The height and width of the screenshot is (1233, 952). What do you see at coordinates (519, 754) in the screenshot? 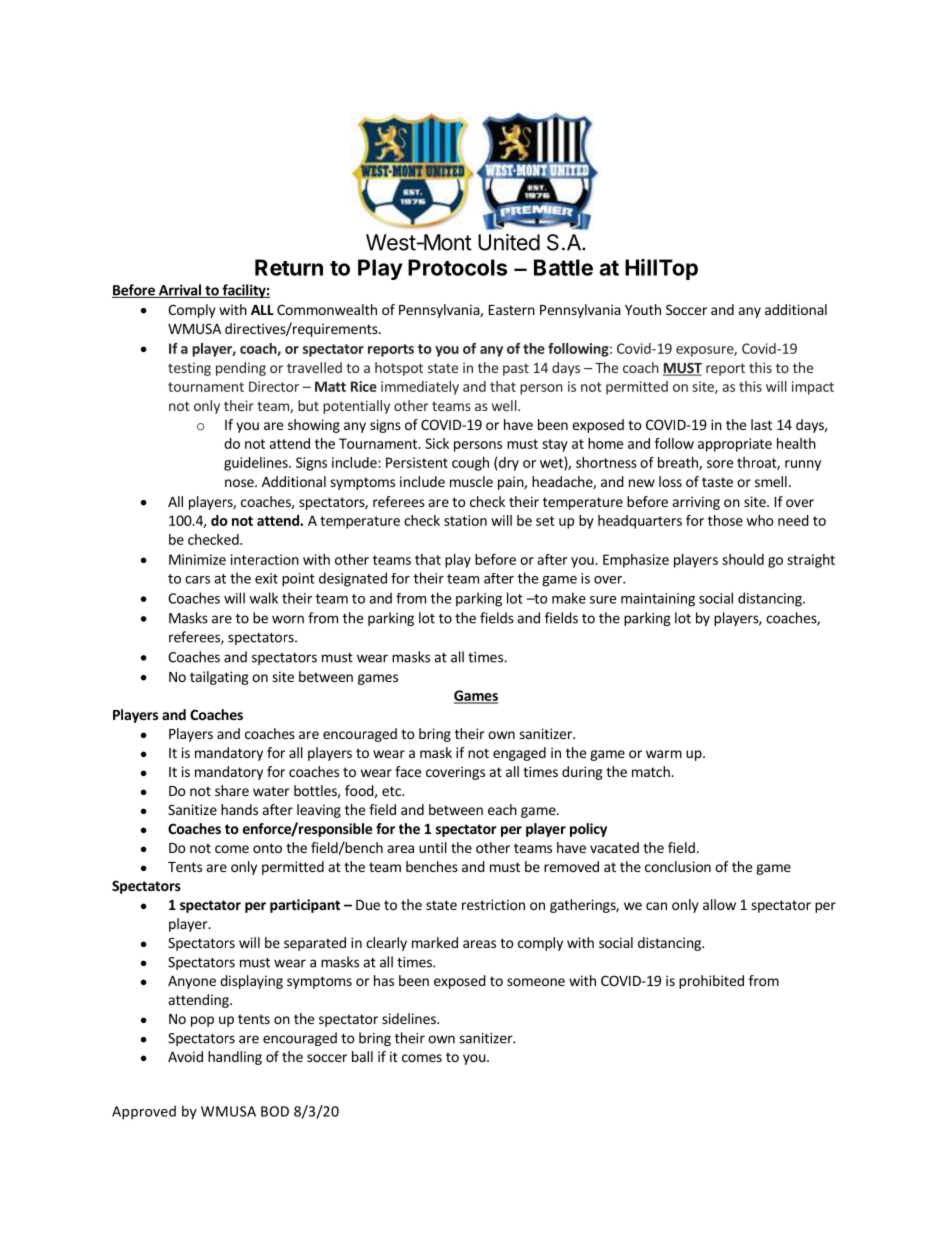
I see `engaged` at bounding box center [519, 754].
